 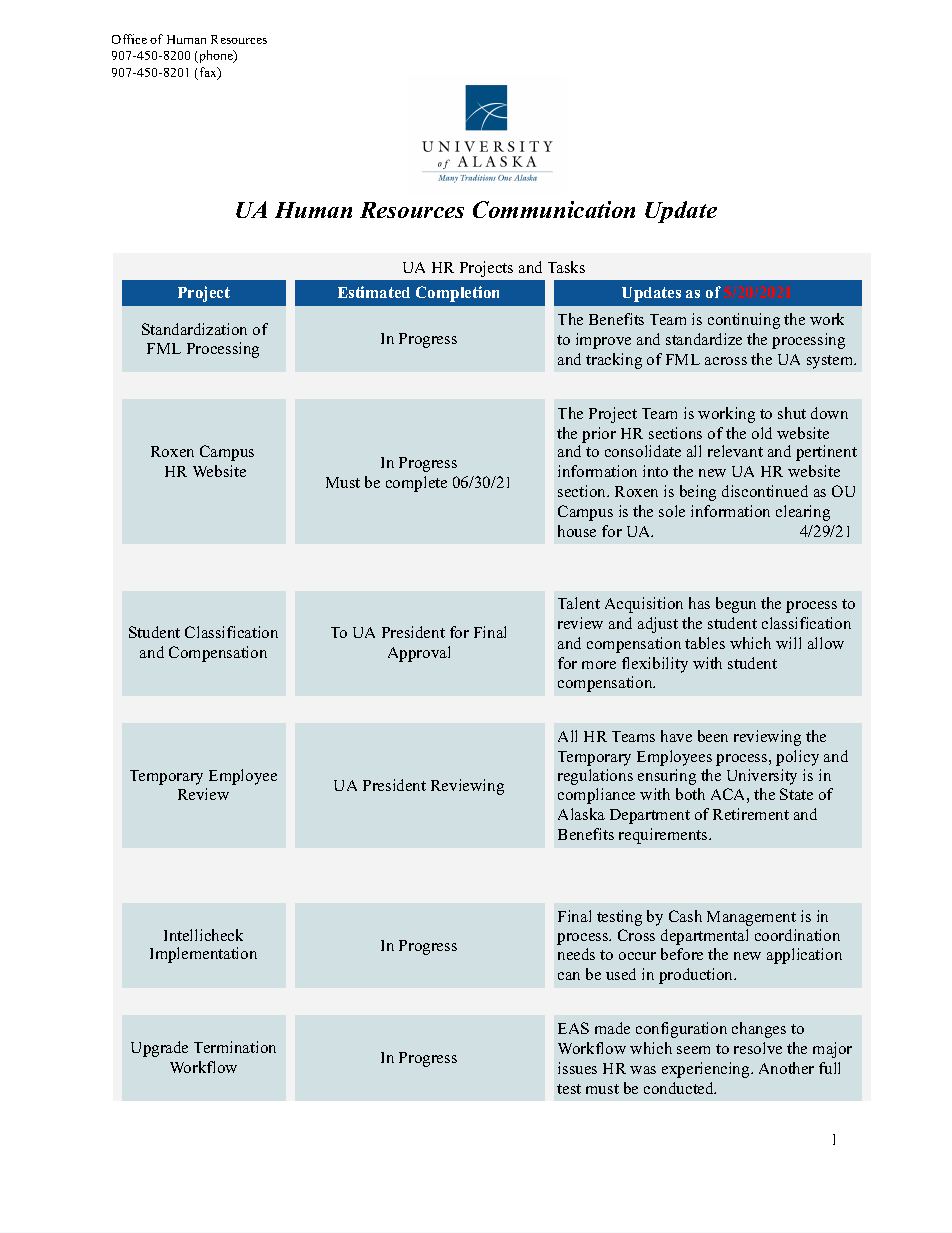 What do you see at coordinates (566, 267) in the document?
I see `Tasks` at bounding box center [566, 267].
